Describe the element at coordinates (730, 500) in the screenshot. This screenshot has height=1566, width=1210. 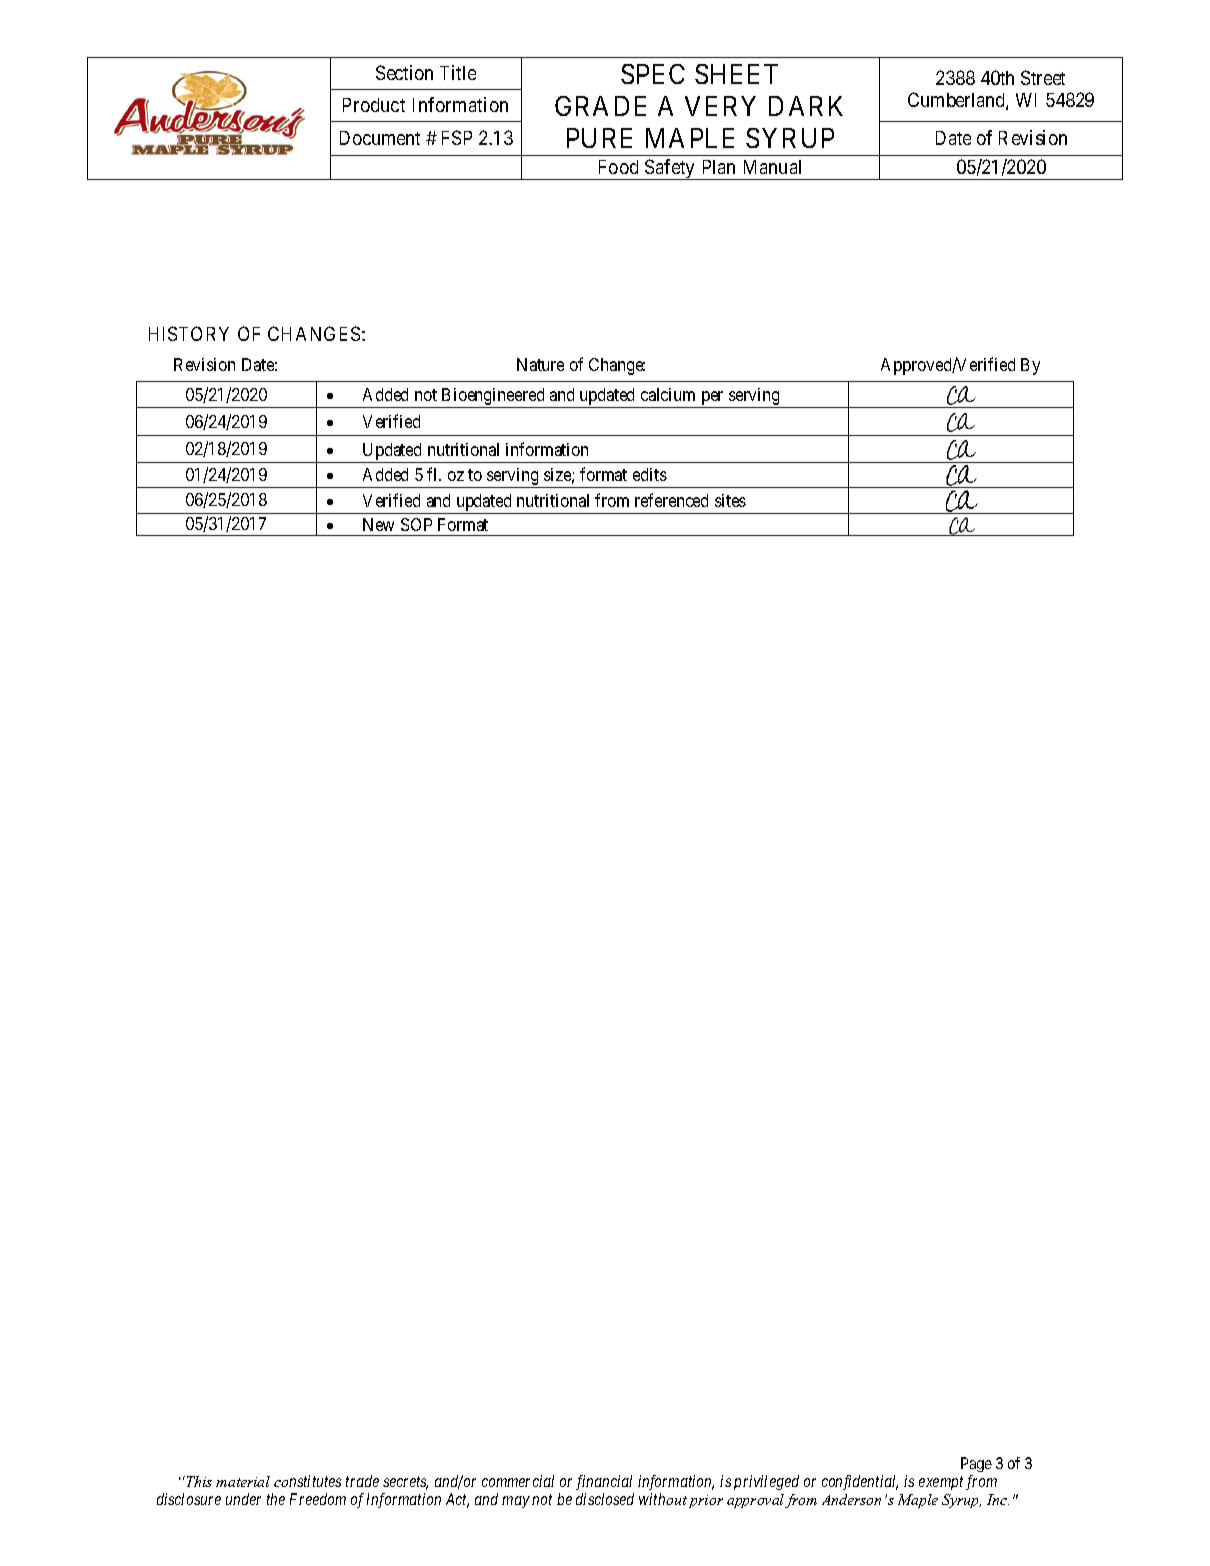
I see `sites` at that location.
